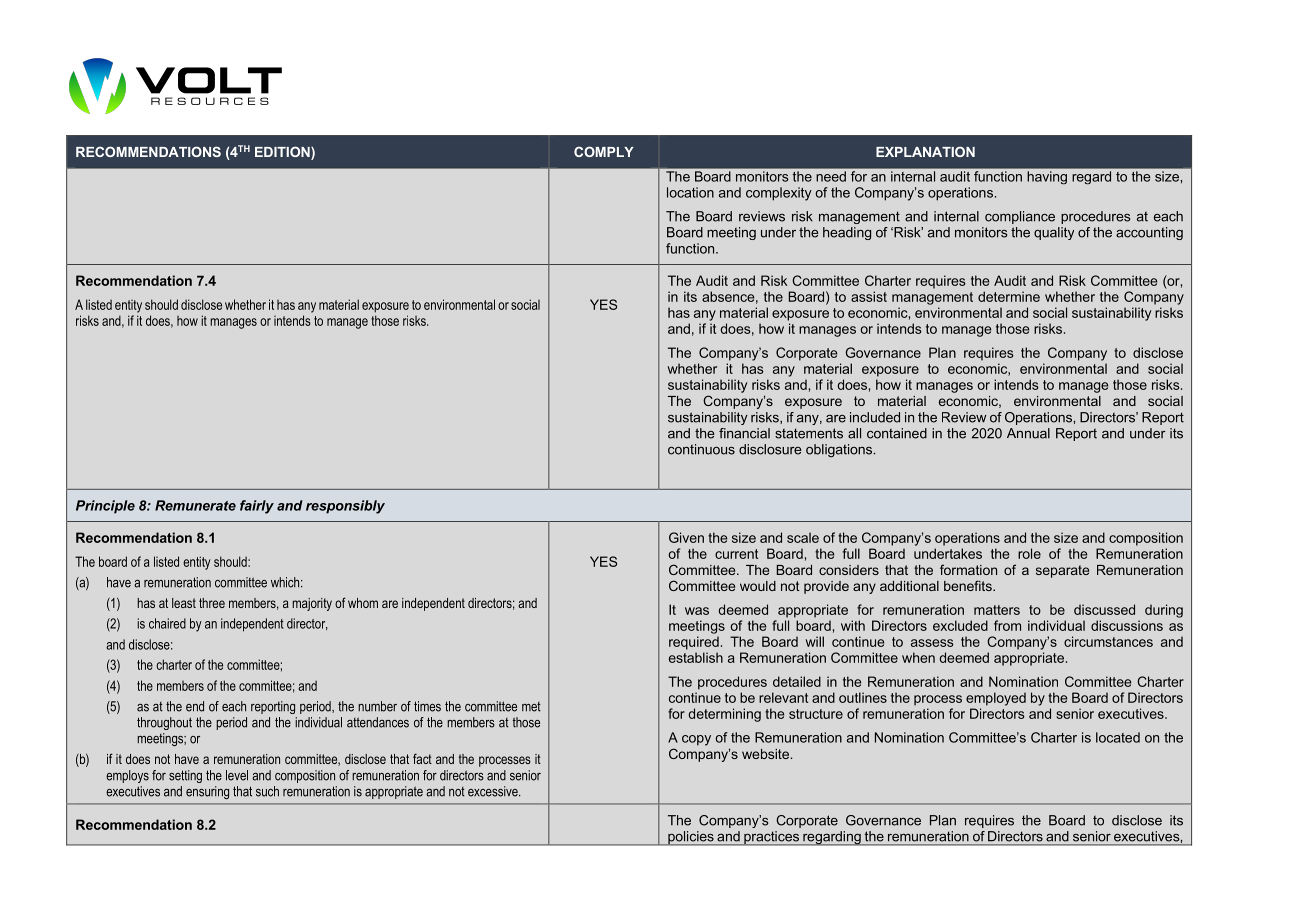 The image size is (1308, 924). What do you see at coordinates (690, 192) in the screenshot?
I see `location` at bounding box center [690, 192].
